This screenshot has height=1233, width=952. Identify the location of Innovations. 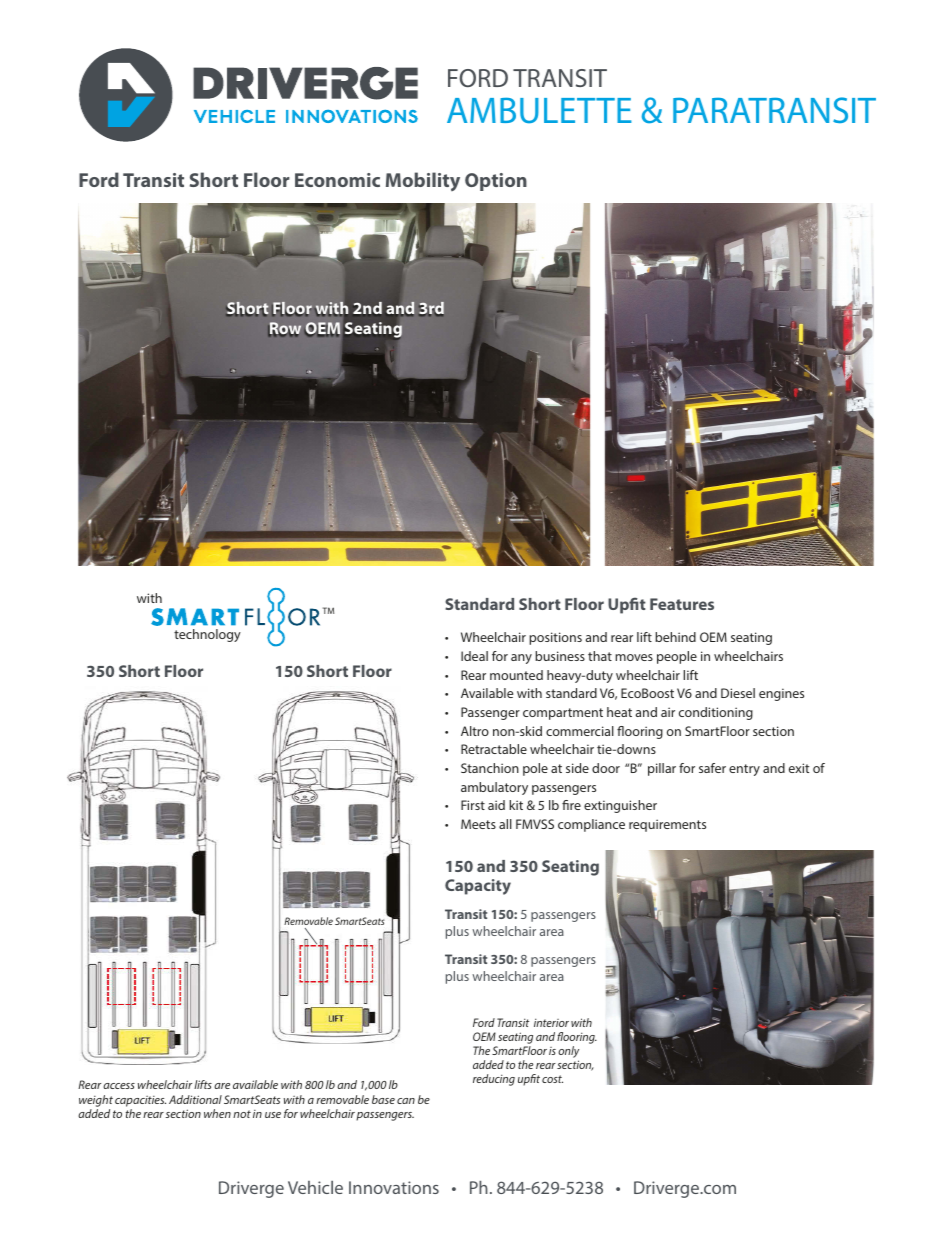
(394, 1187).
